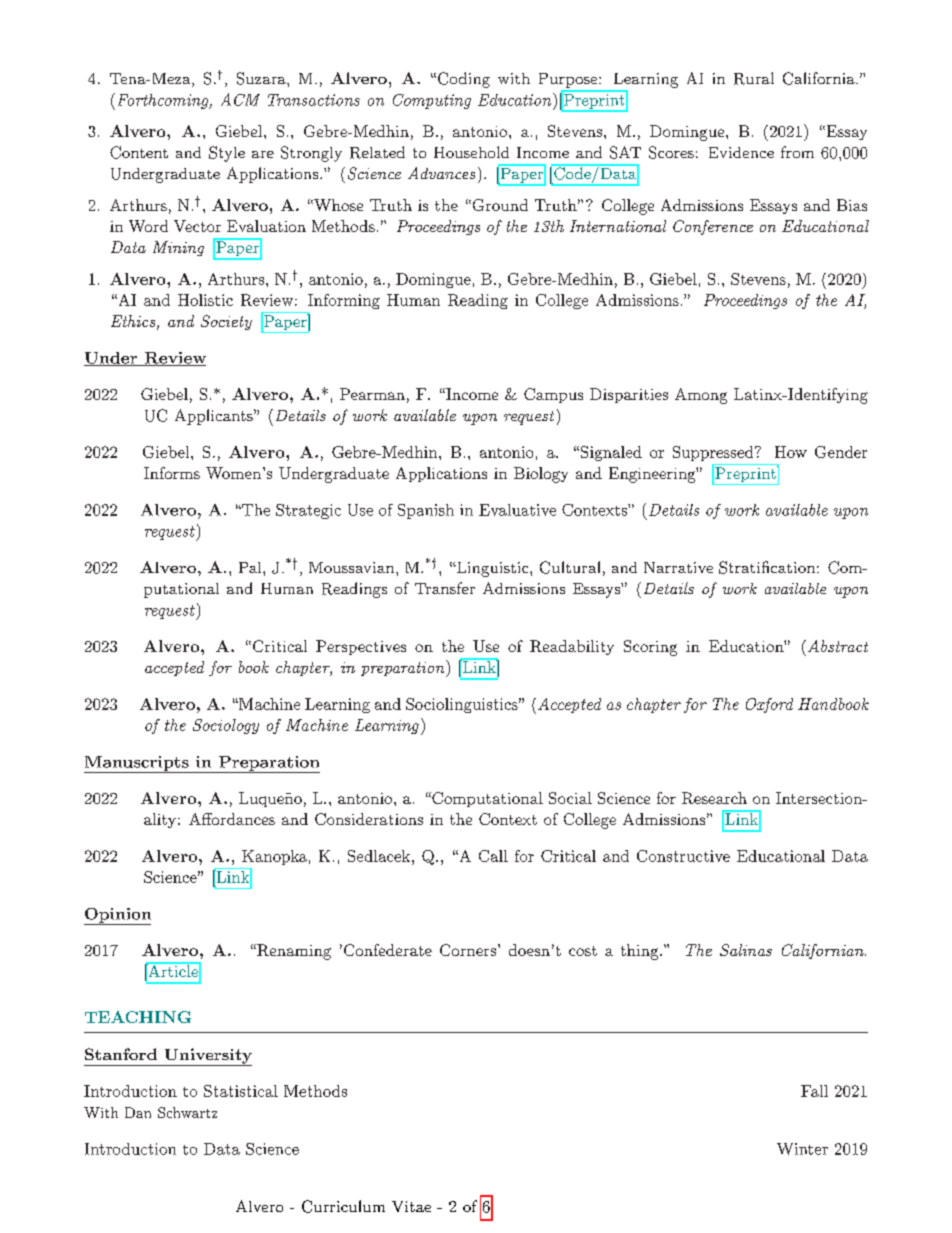 This screenshot has width=952, height=1233. What do you see at coordinates (251, 567) in the screenshot?
I see `Pal` at bounding box center [251, 567].
